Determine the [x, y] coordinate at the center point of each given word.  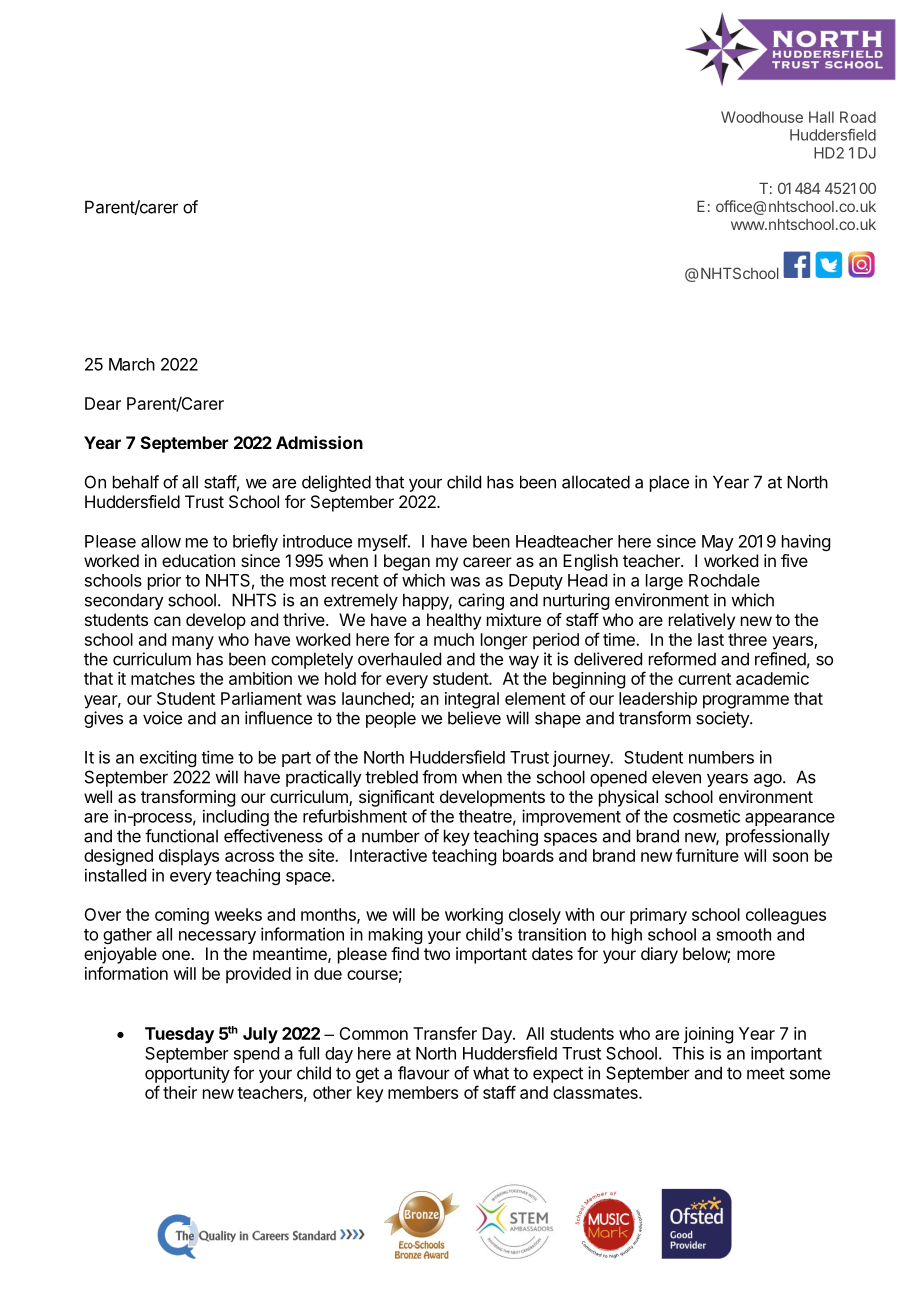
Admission [319, 442]
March [132, 364]
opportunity [187, 1074]
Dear [103, 403]
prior [164, 581]
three [747, 639]
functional [181, 836]
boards [528, 855]
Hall [821, 117]
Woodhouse [762, 117]
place [669, 483]
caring [481, 601]
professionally [778, 837]
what [491, 1073]
